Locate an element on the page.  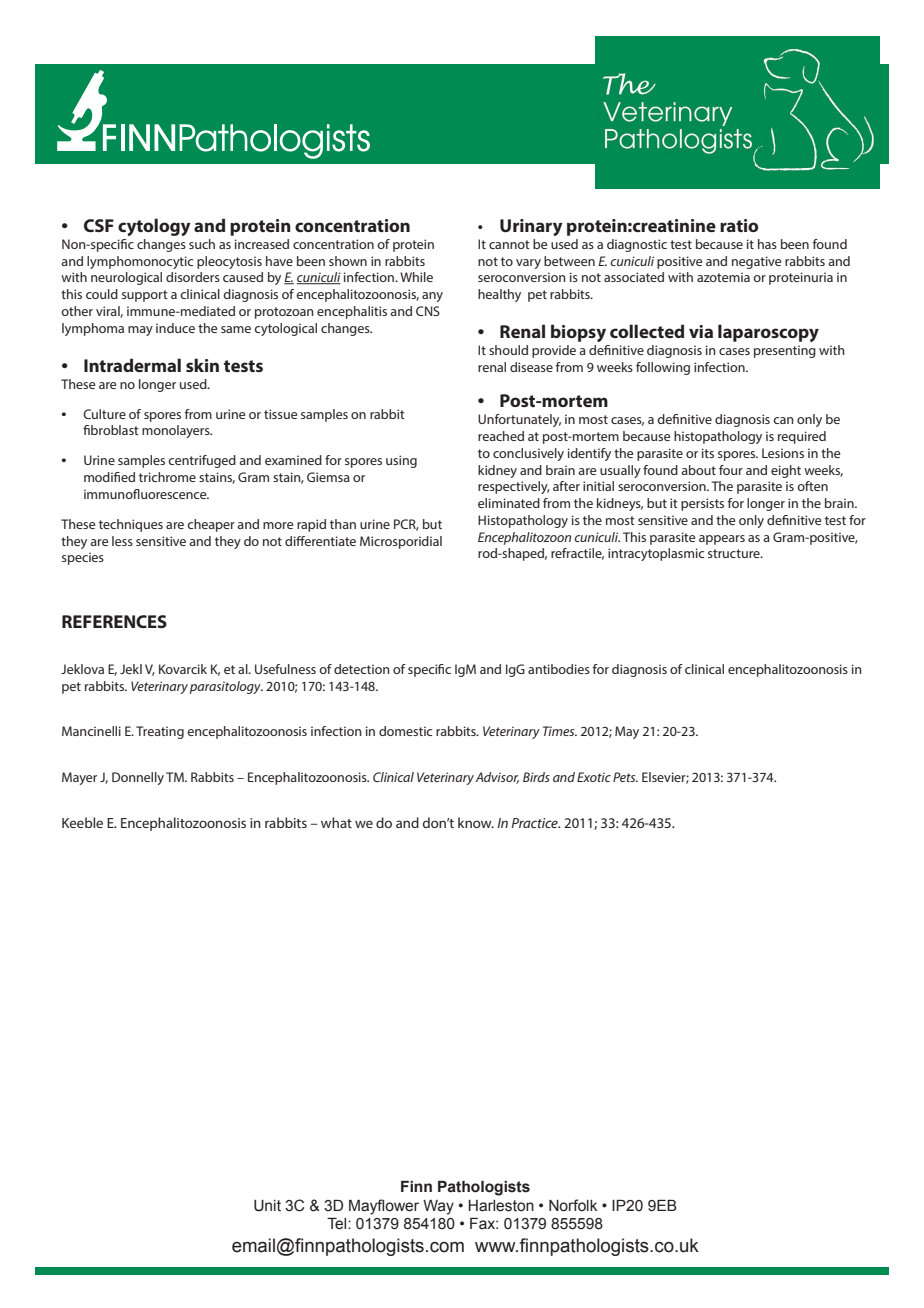
using is located at coordinates (401, 461).
